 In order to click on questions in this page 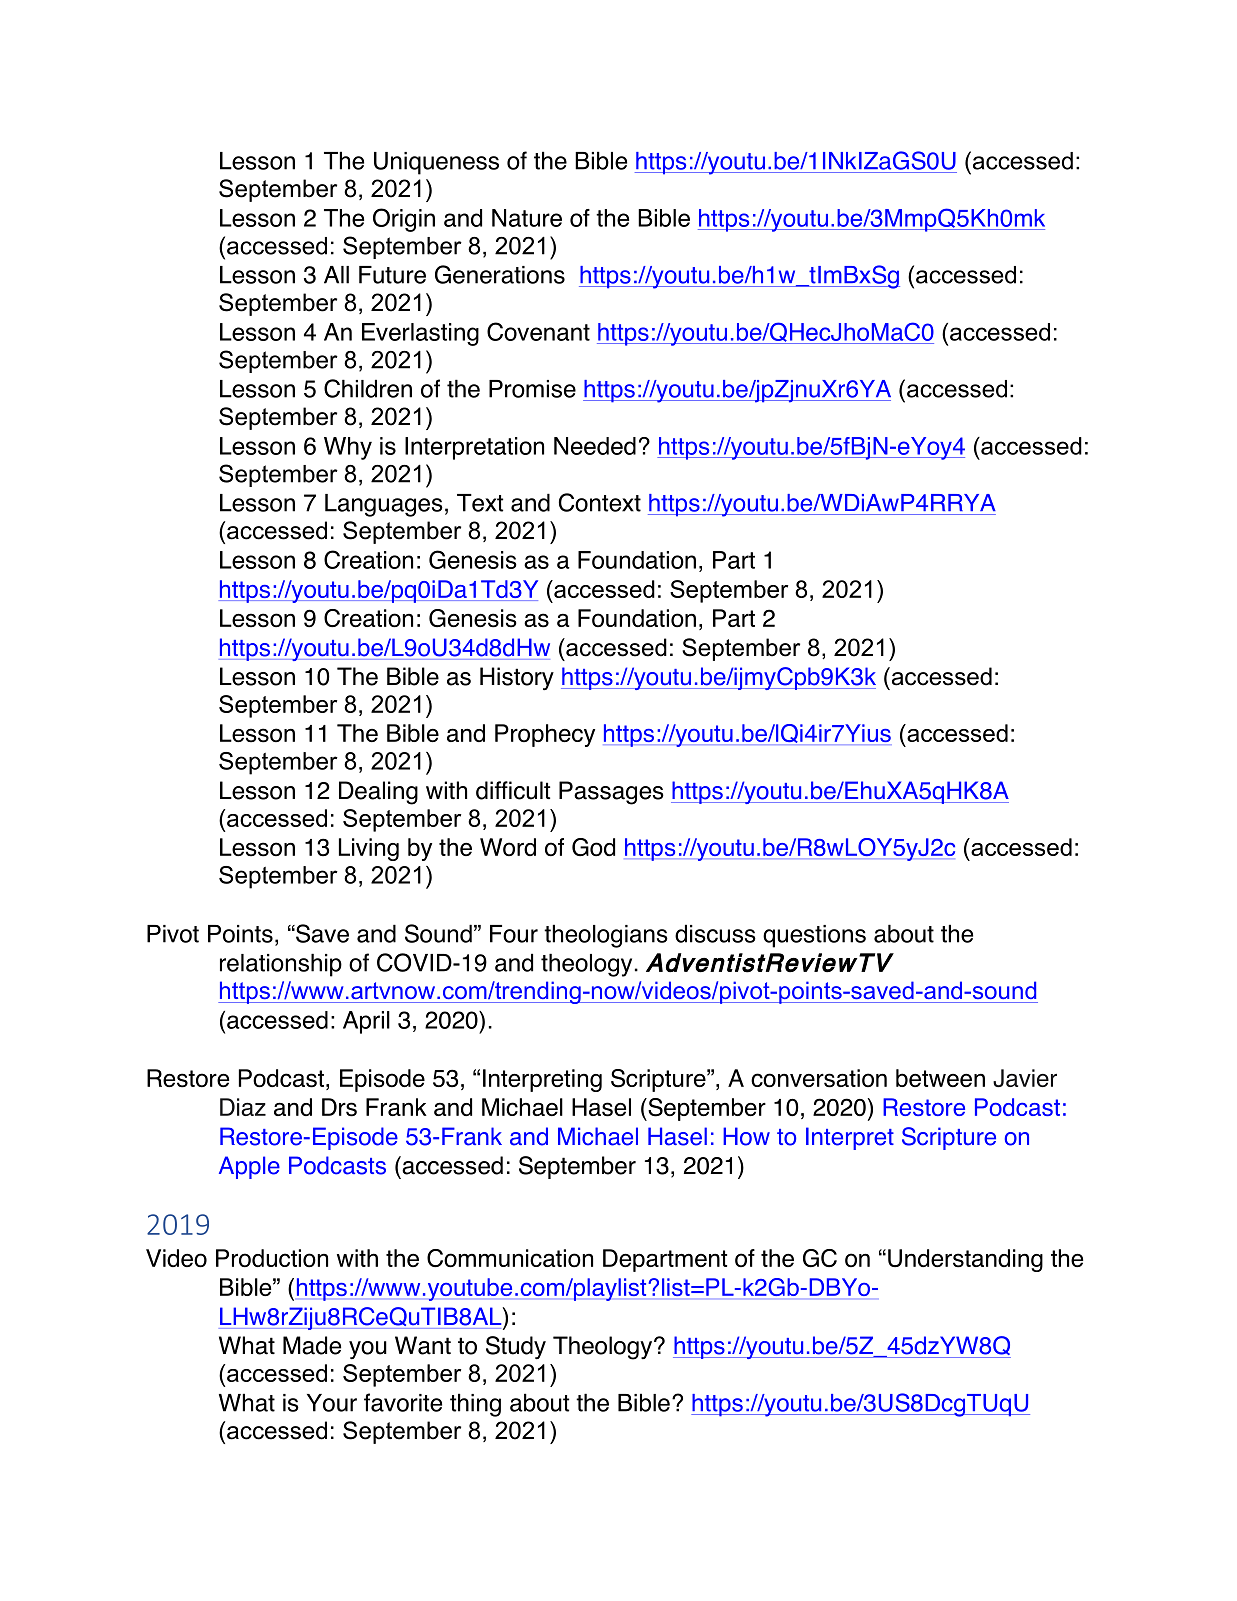, I will do `click(814, 936)`.
